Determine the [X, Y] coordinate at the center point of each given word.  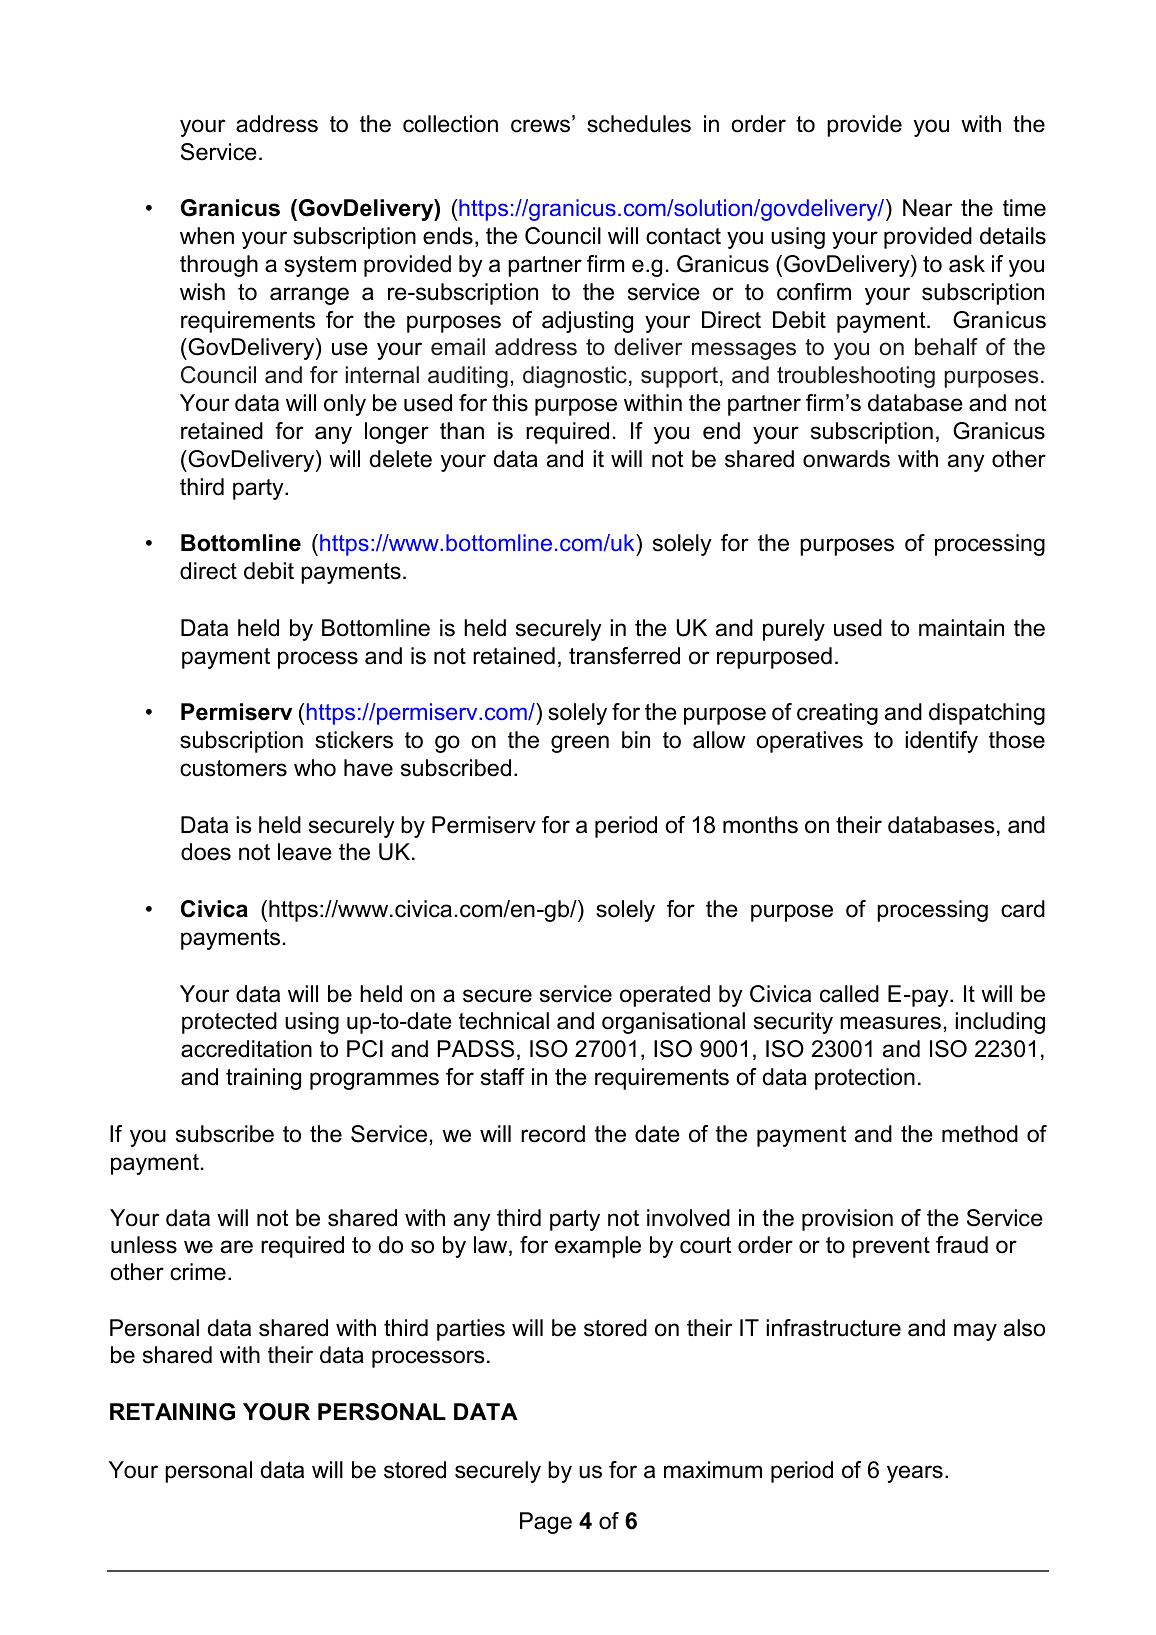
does [206, 852]
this [510, 403]
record [553, 1134]
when [207, 236]
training [263, 1079]
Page [546, 1523]
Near [927, 208]
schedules [639, 124]
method [980, 1134]
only [345, 405]
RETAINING [172, 1412]
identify [941, 742]
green [580, 744]
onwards [846, 459]
